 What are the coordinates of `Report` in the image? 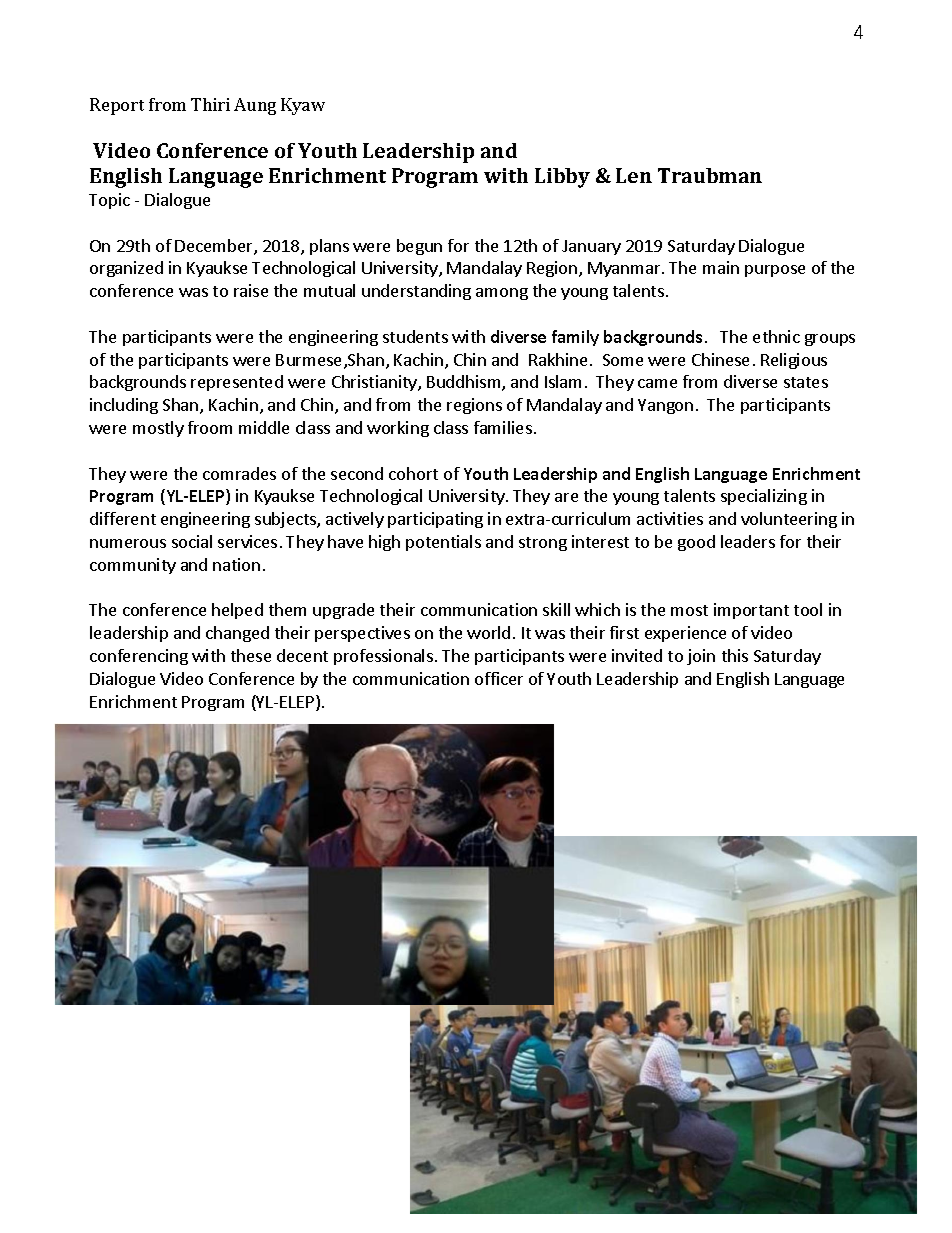 It's located at (117, 106).
